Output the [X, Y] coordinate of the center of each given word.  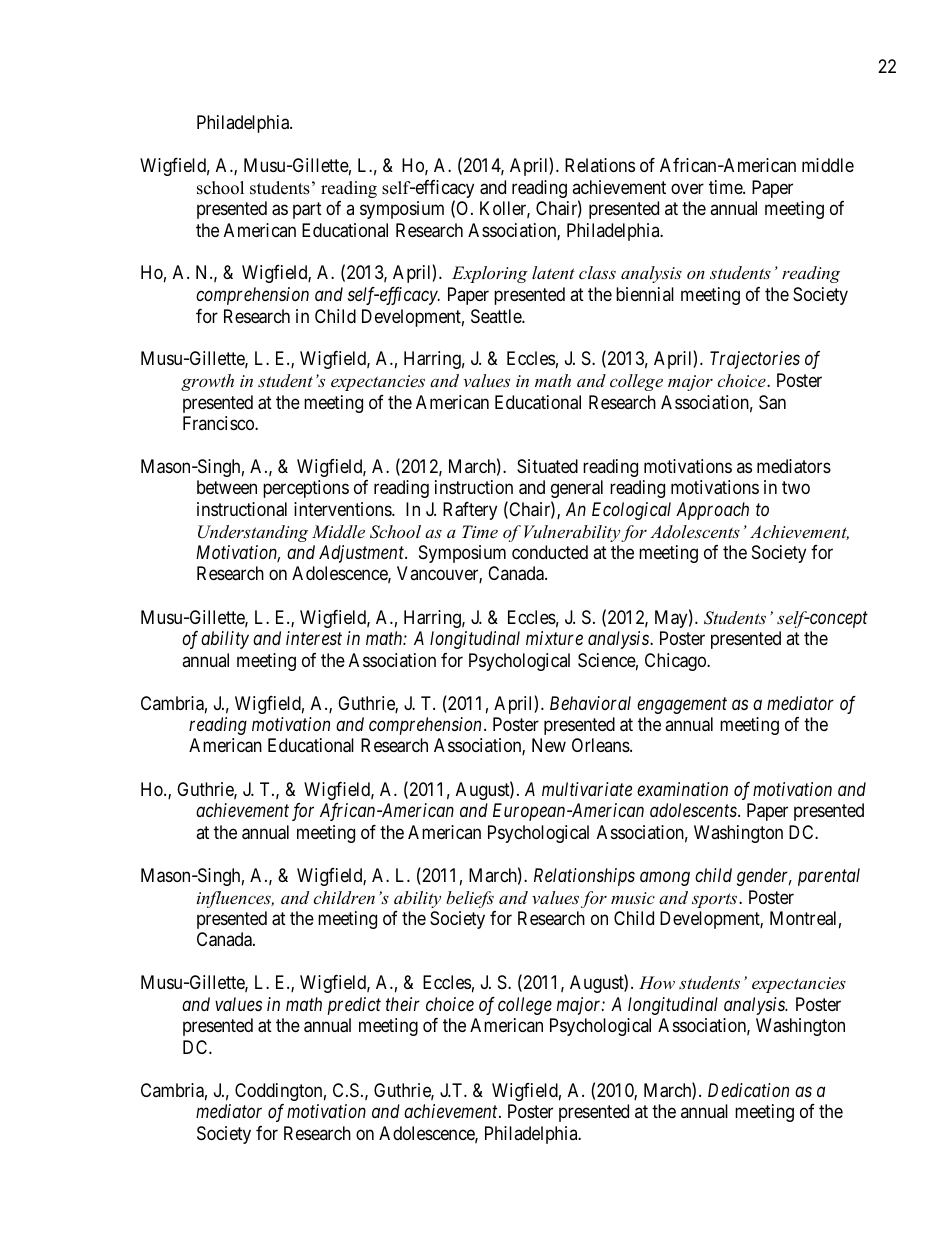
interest [314, 638]
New [549, 745]
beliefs [470, 899]
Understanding [253, 533]
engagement [682, 705]
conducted [550, 552]
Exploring [490, 274]
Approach [712, 511]
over [687, 188]
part [307, 210]
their [403, 1004]
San [772, 402]
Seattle [497, 316]
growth [207, 382]
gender [764, 877]
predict [354, 1006]
